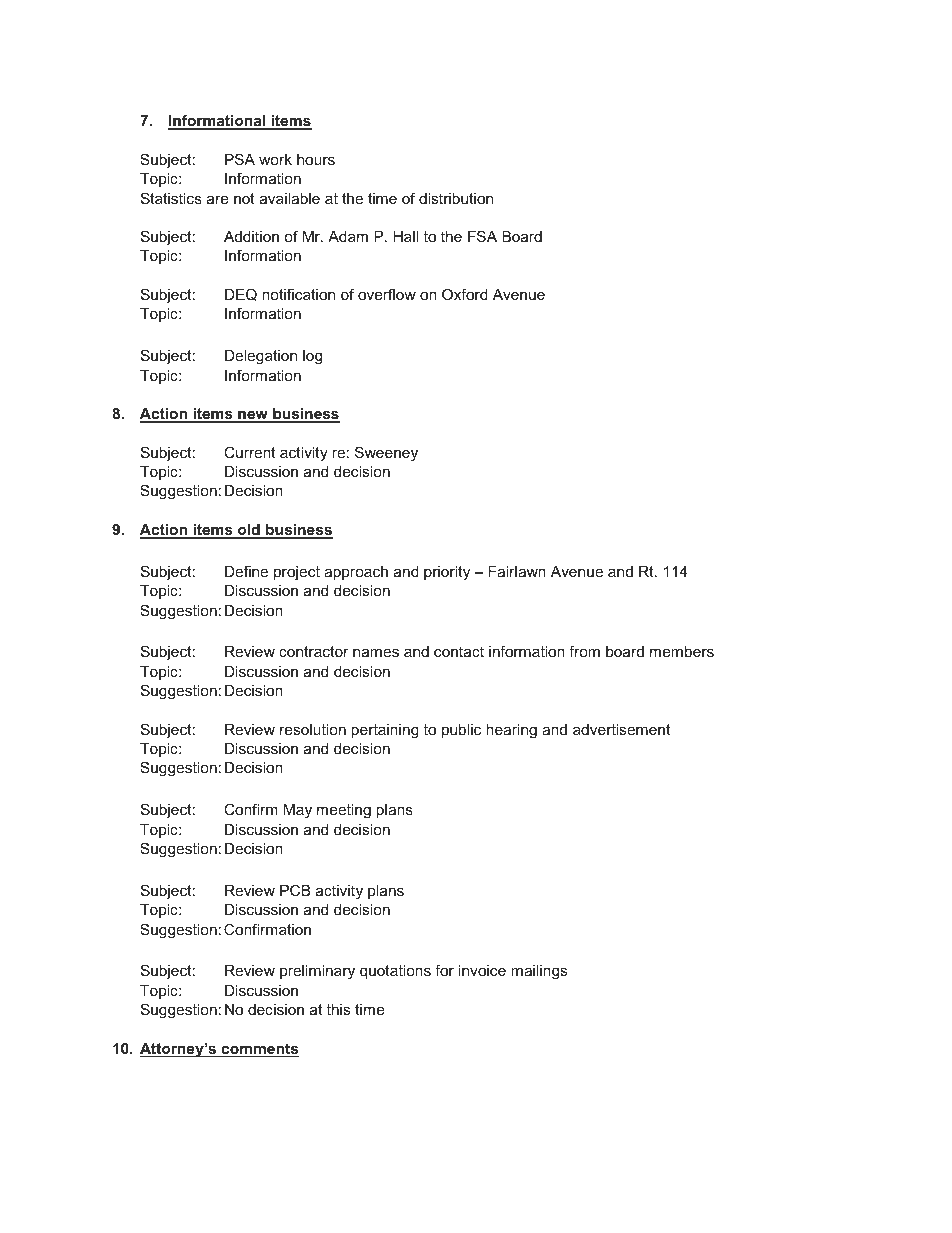 This screenshot has height=1233, width=952. I want to click on from, so click(584, 651).
